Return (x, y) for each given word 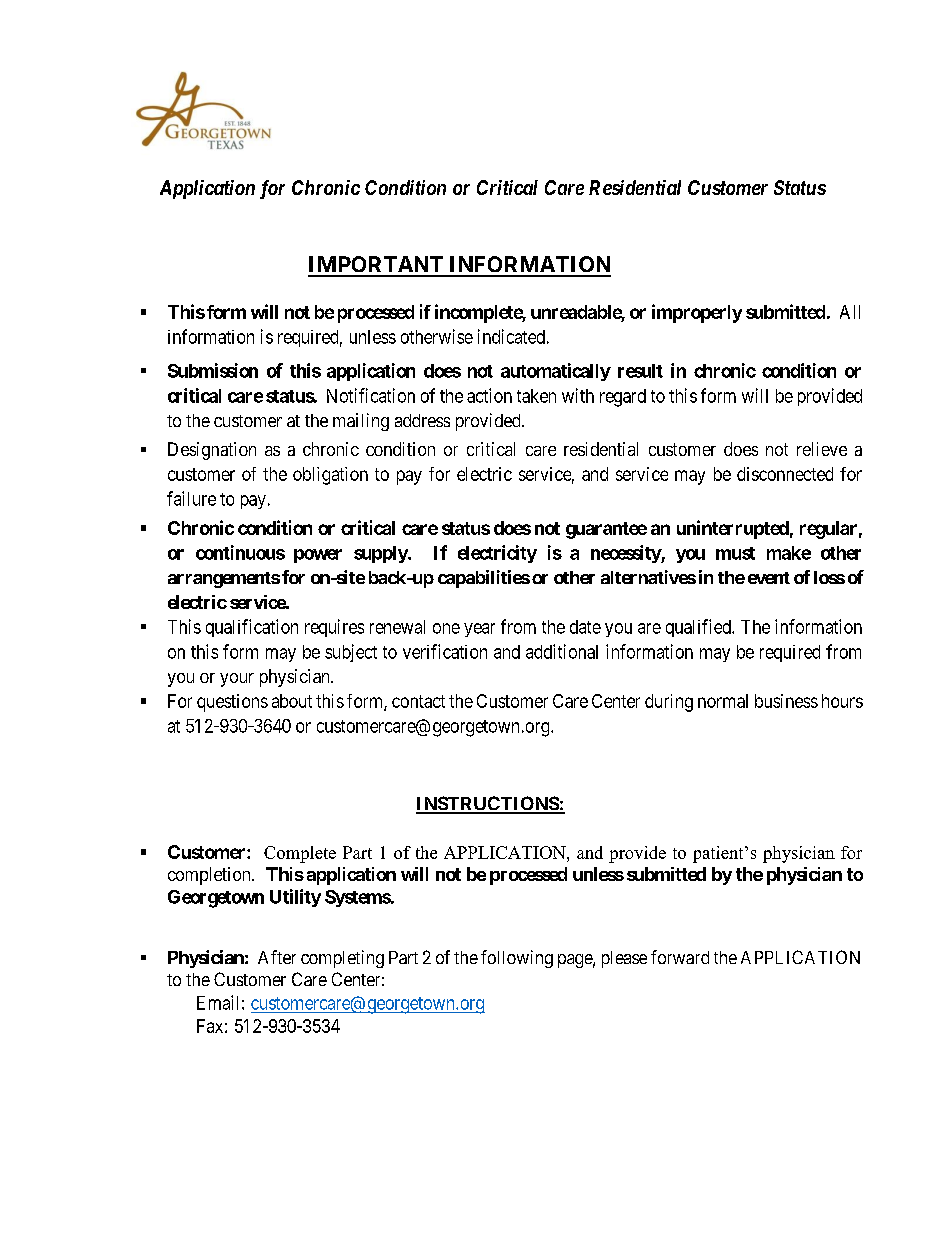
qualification (252, 628)
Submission (213, 370)
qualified (699, 628)
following (517, 959)
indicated (511, 336)
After (277, 957)
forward (680, 957)
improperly (697, 313)
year (479, 630)
